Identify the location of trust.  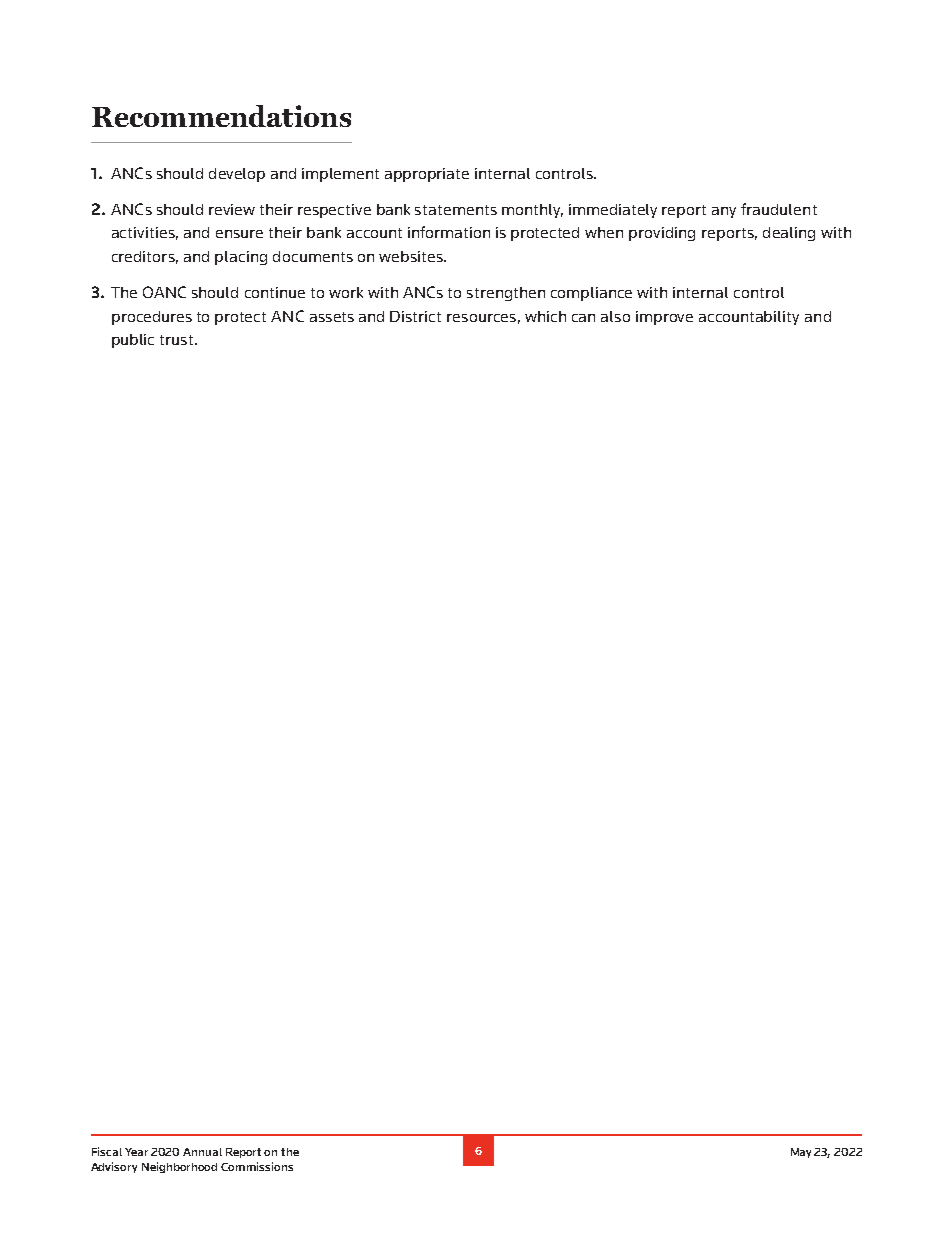
(178, 340).
